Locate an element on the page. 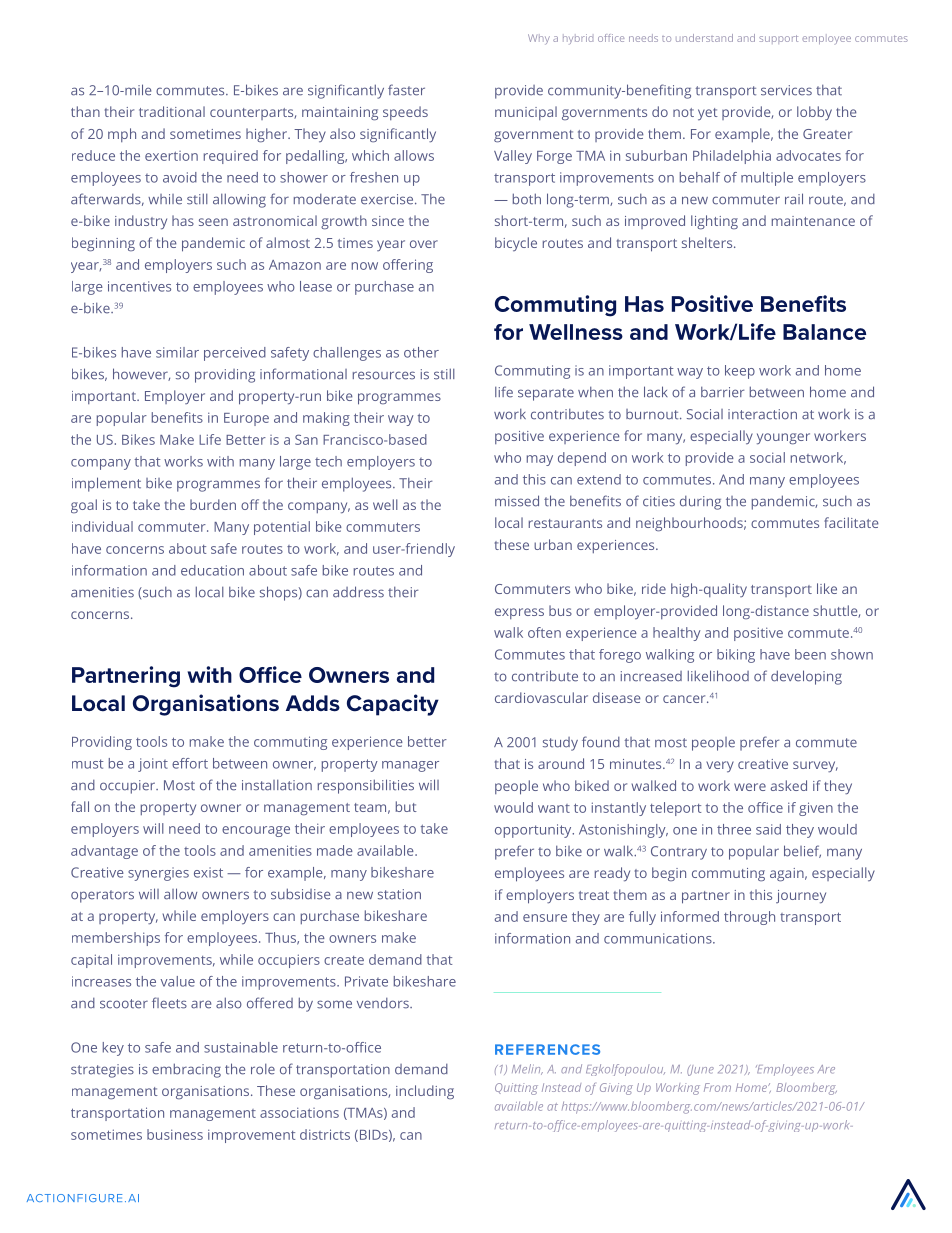 This image has width=952, height=1233. services is located at coordinates (786, 90).
